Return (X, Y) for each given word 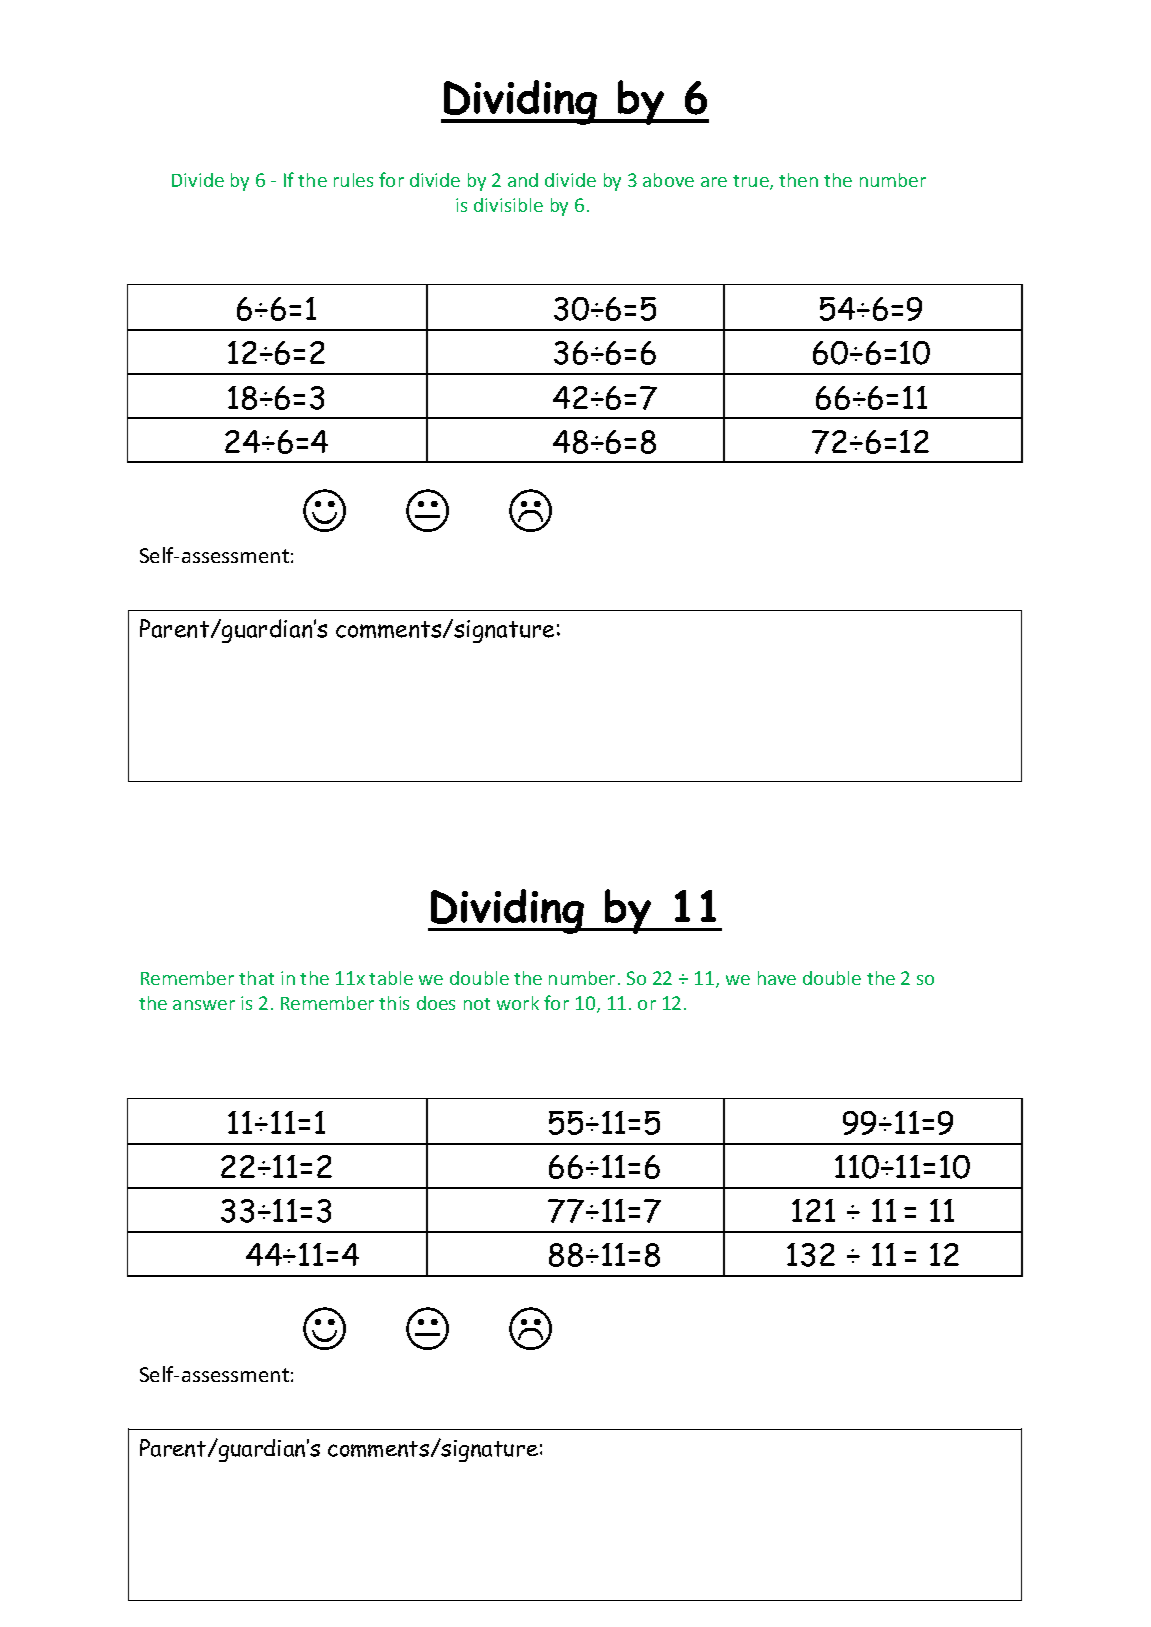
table (391, 978)
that (256, 978)
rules (353, 180)
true (752, 182)
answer (204, 1005)
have (777, 978)
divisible (508, 205)
